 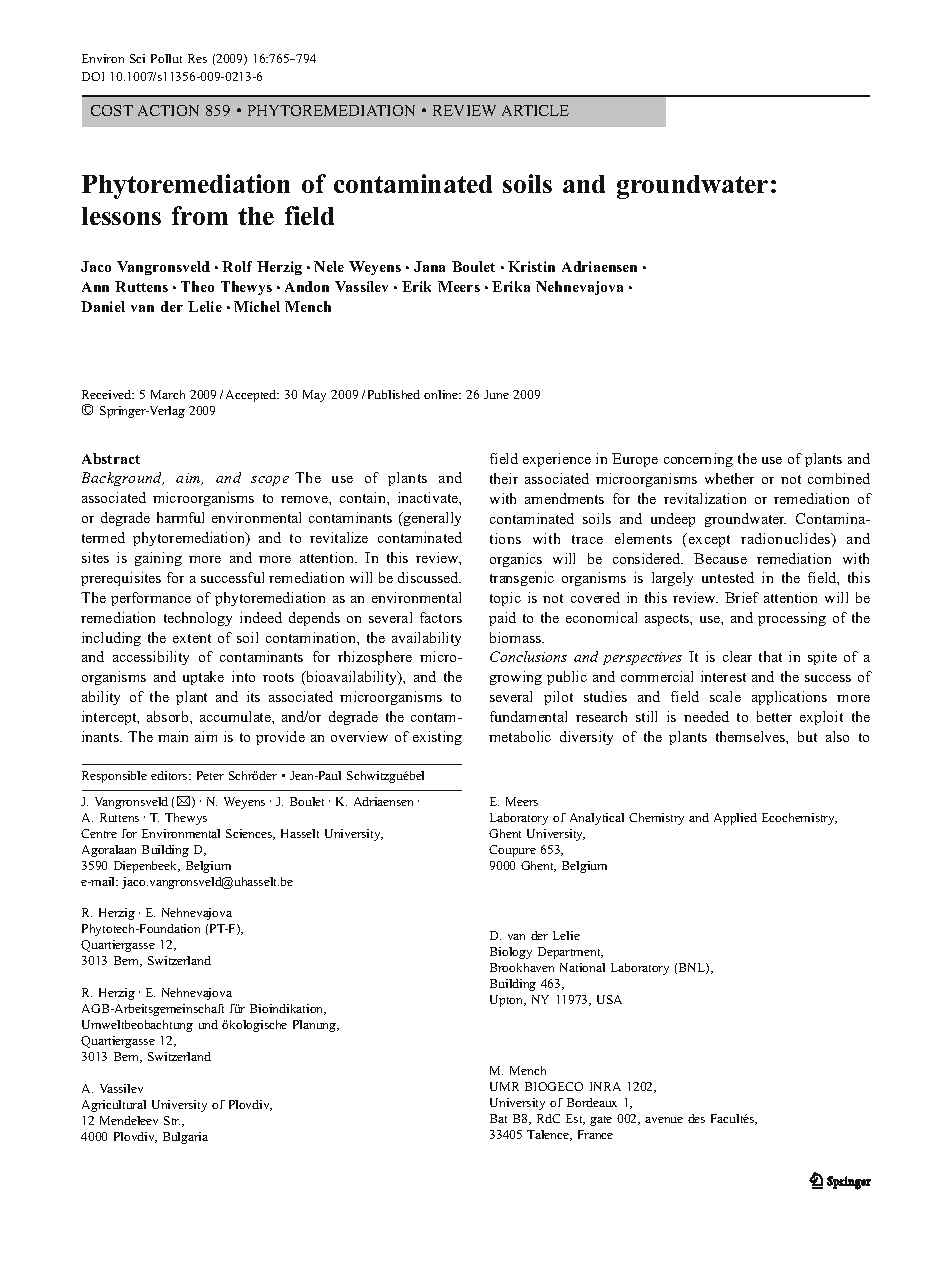 What do you see at coordinates (168, 110) in the screenshot?
I see `ACTION` at bounding box center [168, 110].
